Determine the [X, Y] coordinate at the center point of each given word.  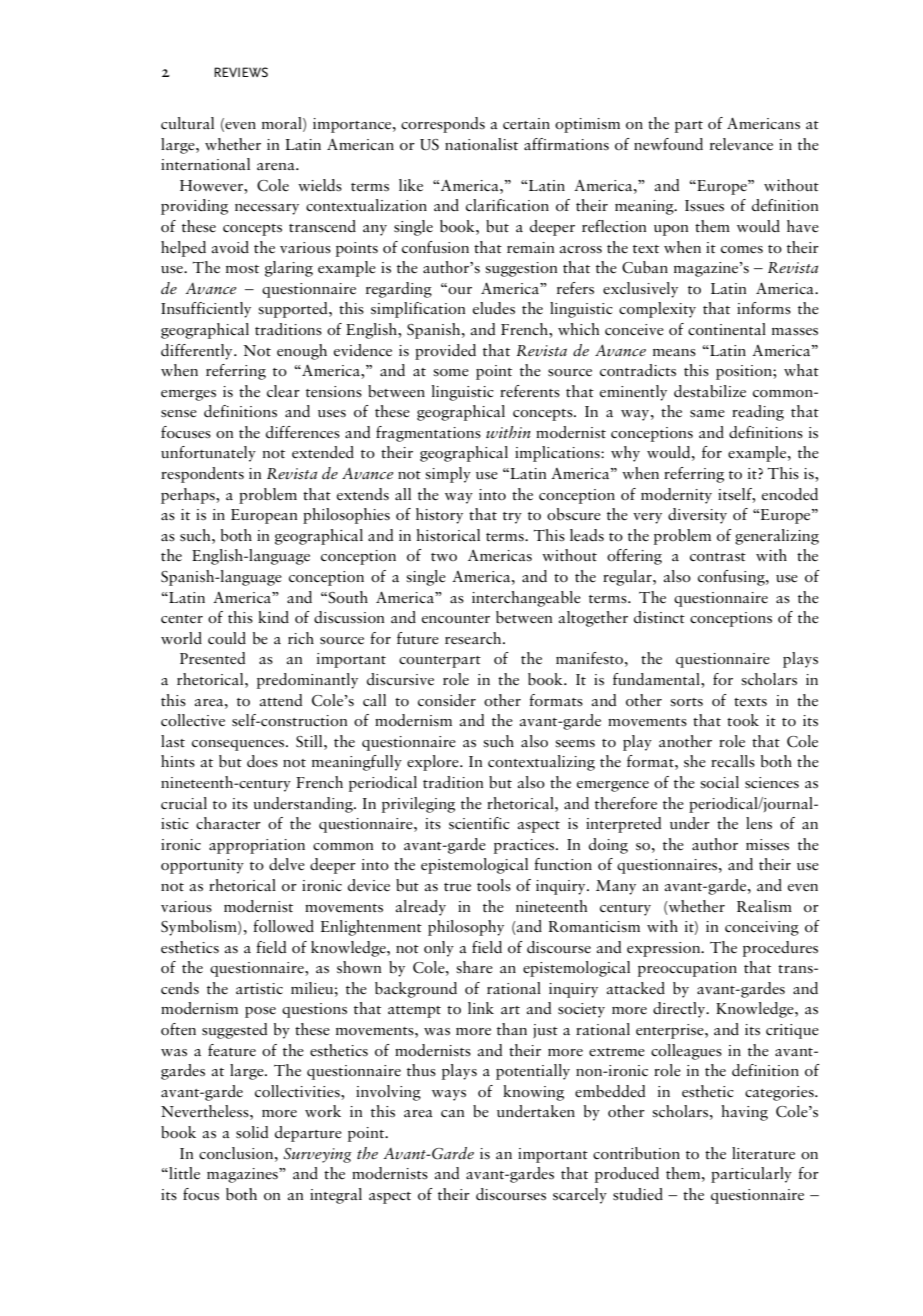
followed [283, 926]
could [227, 638]
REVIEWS [241, 72]
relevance [741, 144]
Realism [764, 906]
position [745, 372]
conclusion [237, 1153]
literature [763, 1153]
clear [283, 391]
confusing [732, 578]
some [451, 373]
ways [449, 1095]
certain [526, 123]
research [474, 638]
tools [494, 885]
